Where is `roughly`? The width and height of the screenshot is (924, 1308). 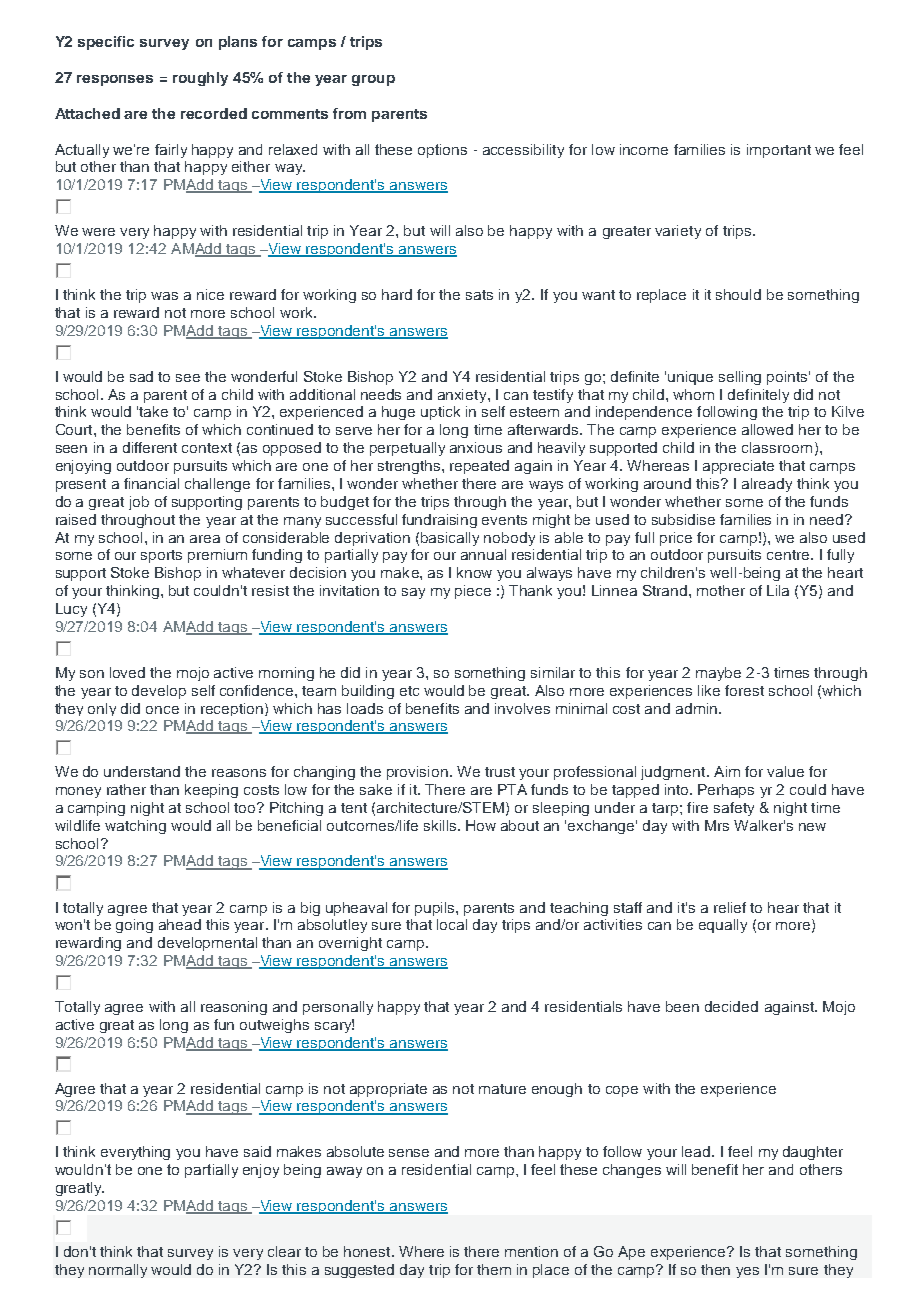
roughly is located at coordinates (200, 79).
